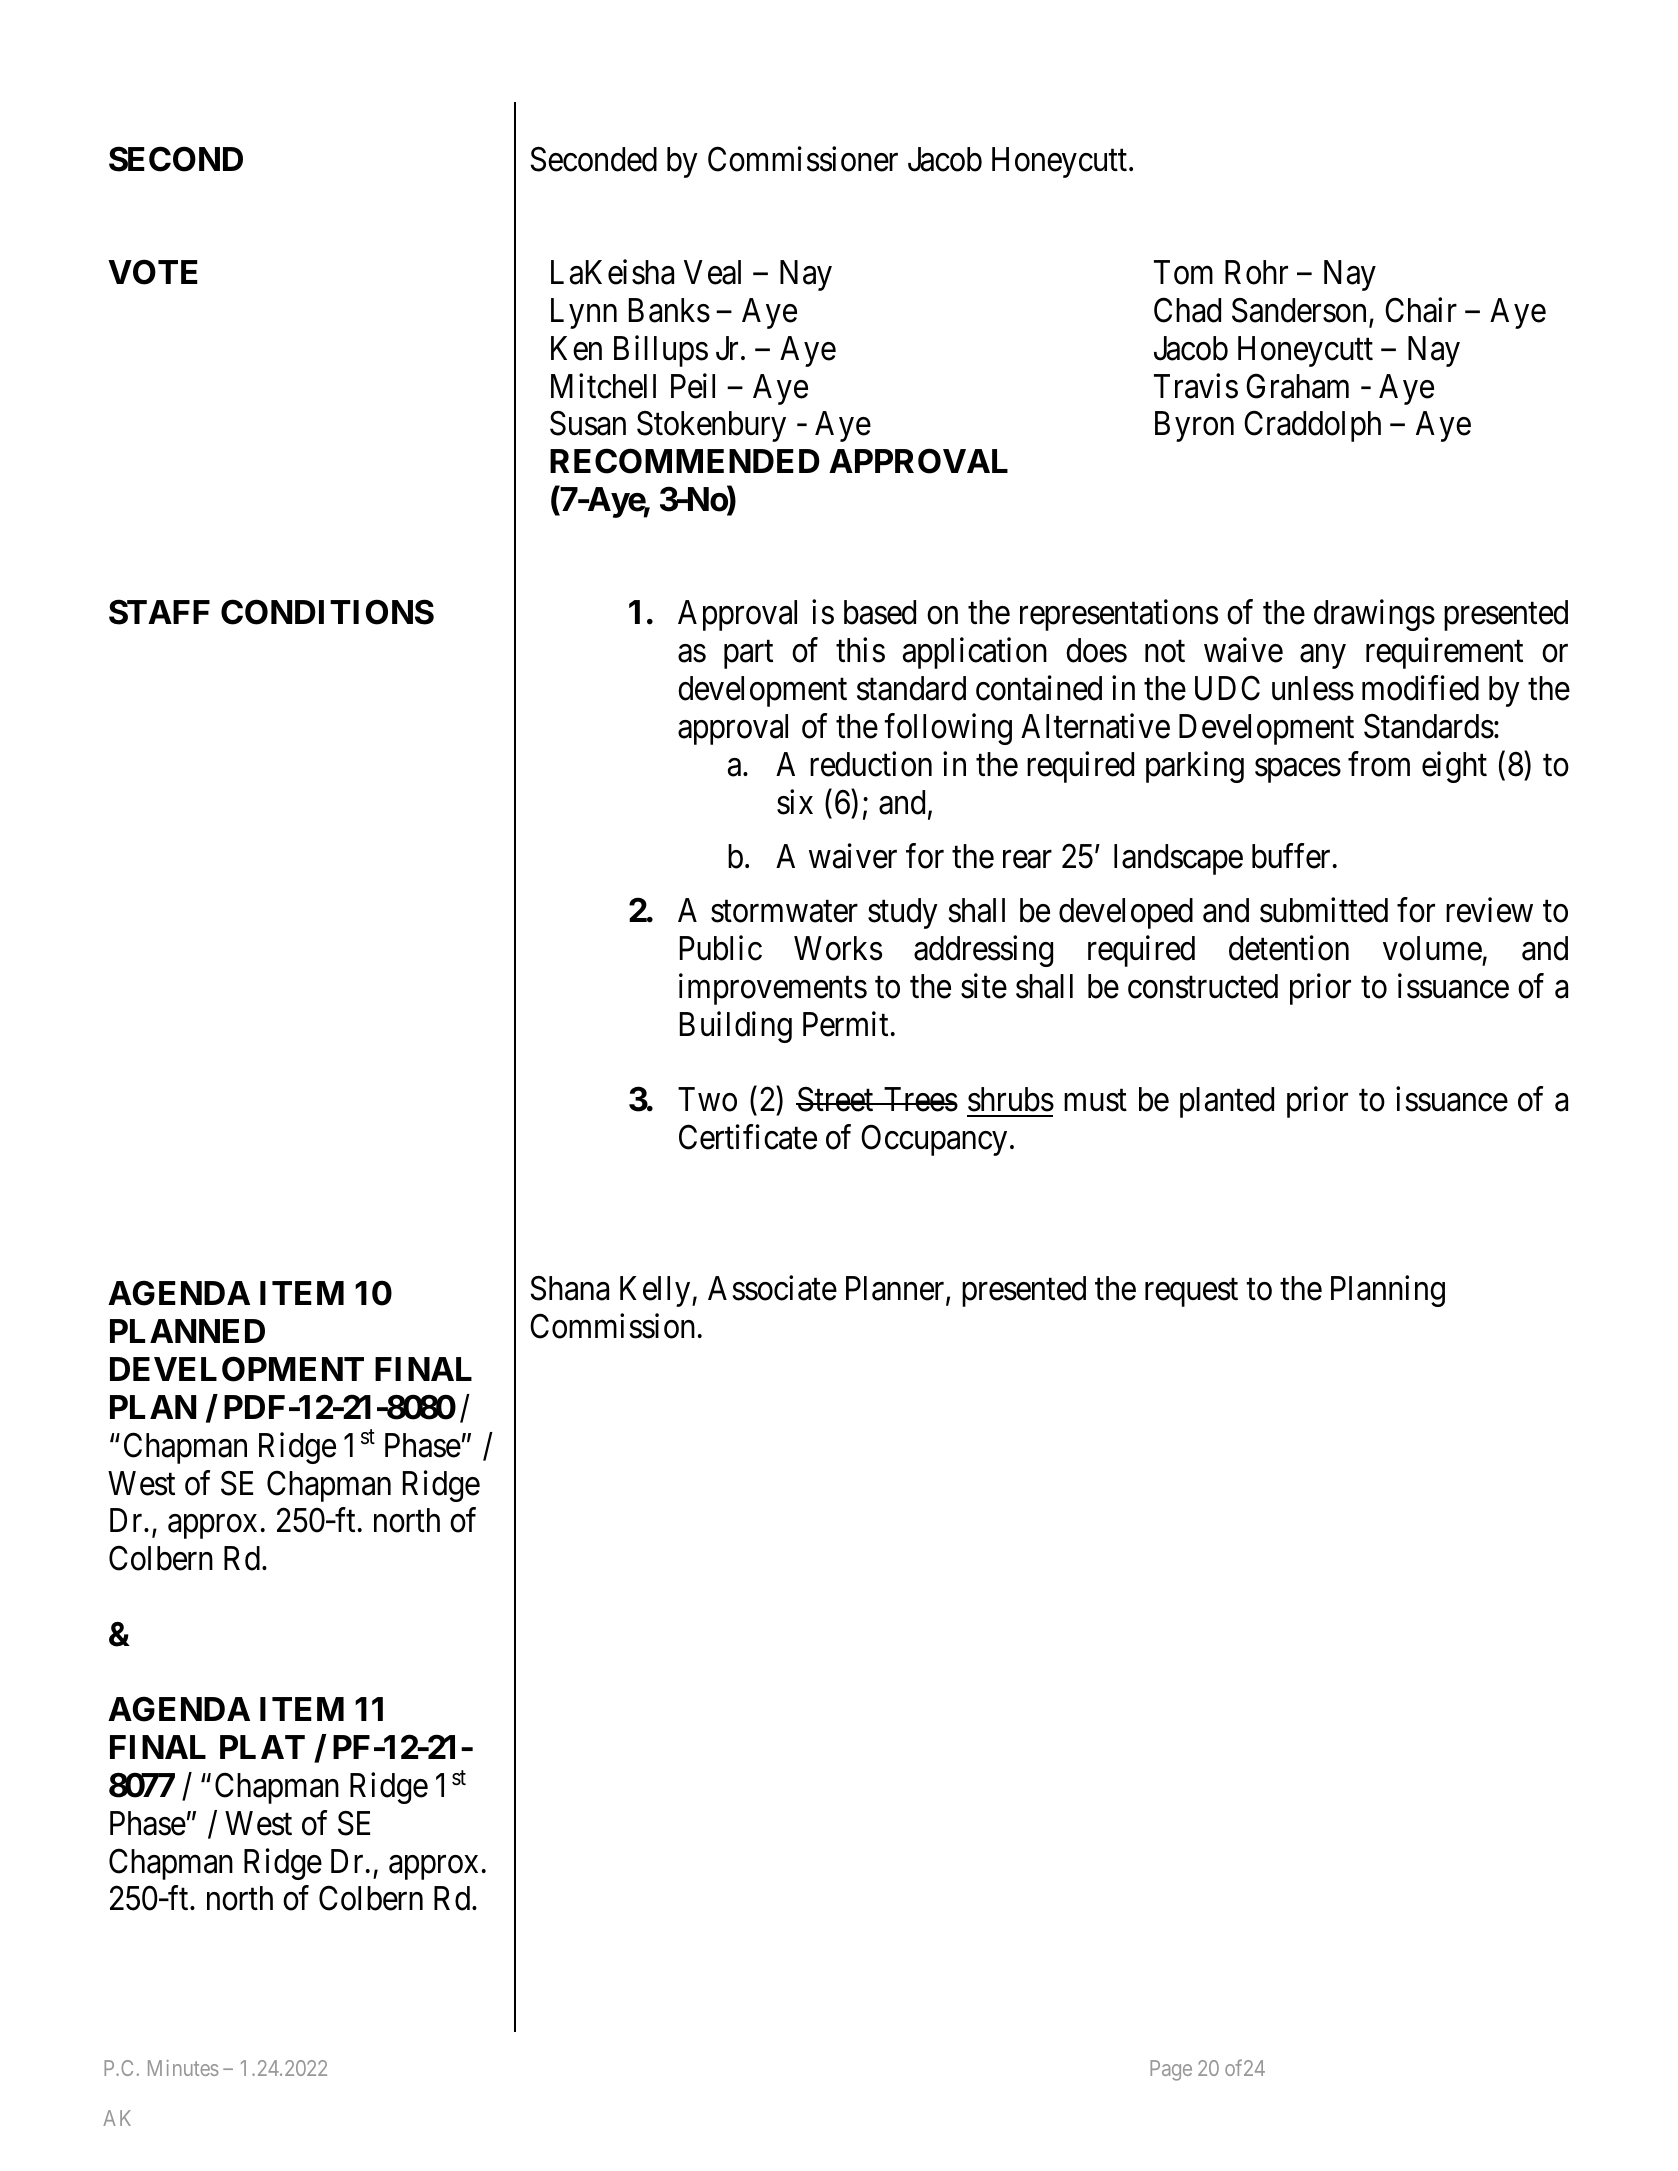 The width and height of the document is (1678, 2171). Describe the element at coordinates (159, 612) in the document. I see `STAFF` at that location.
